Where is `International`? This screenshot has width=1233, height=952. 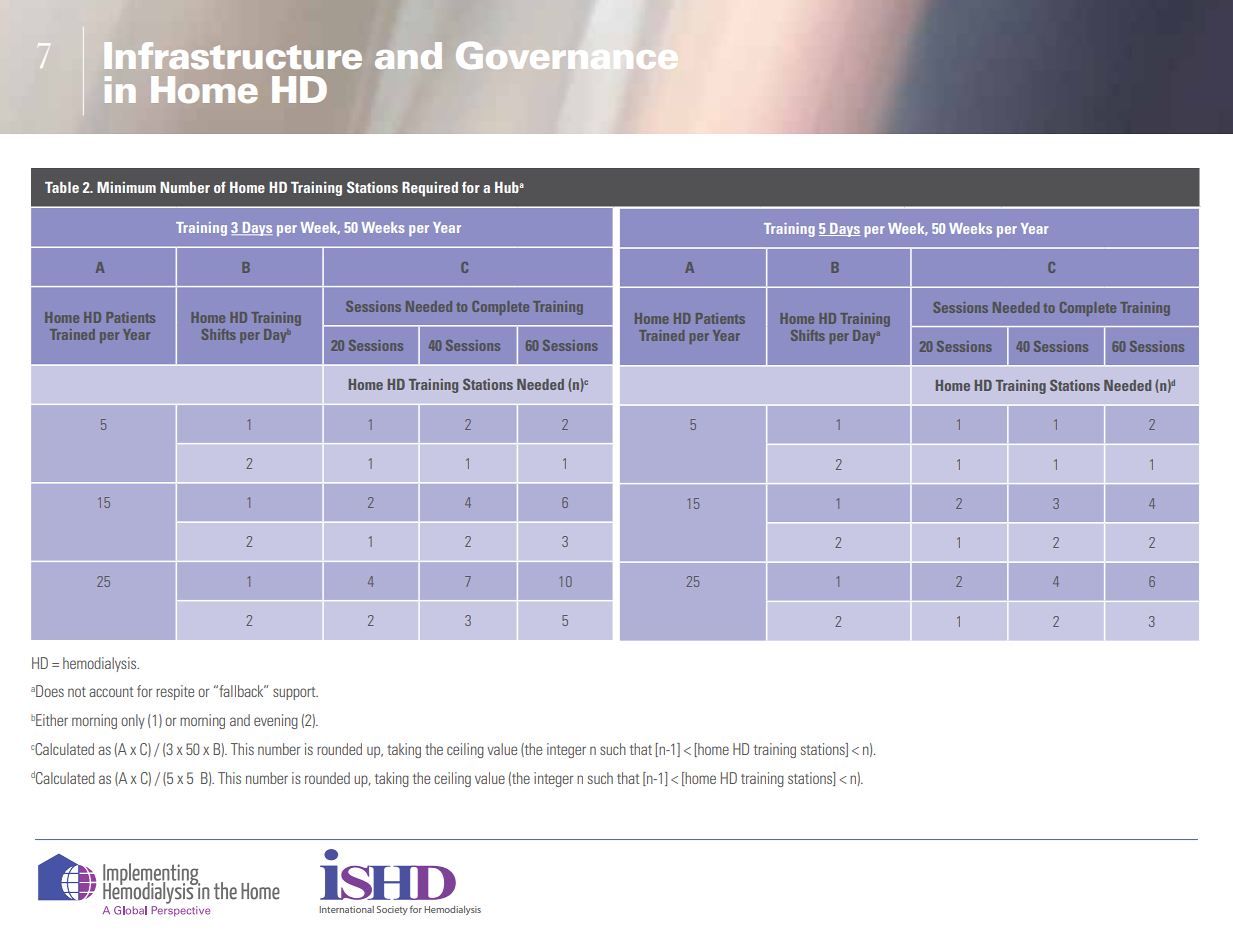 International is located at coordinates (346, 909).
